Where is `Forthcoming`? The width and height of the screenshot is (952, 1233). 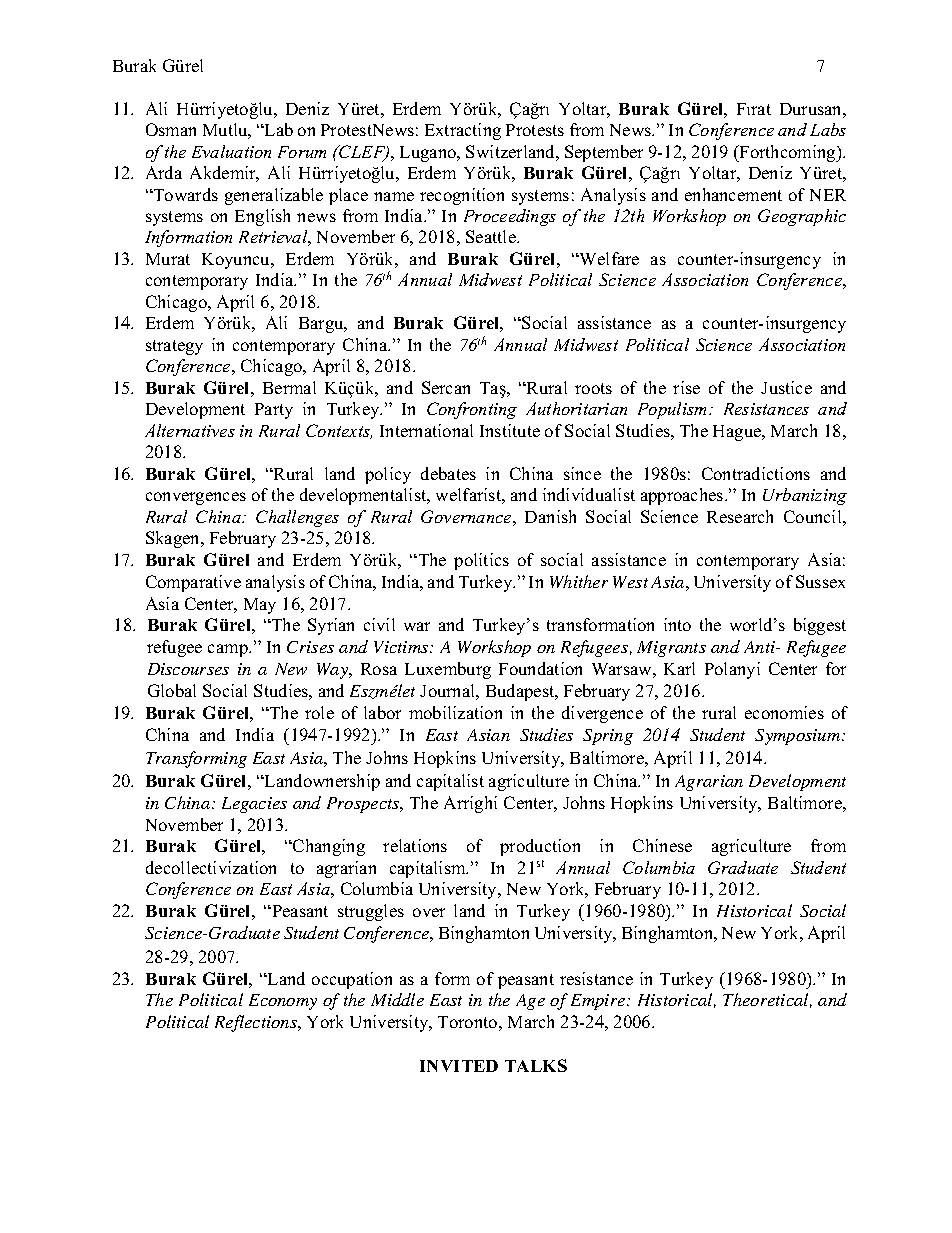
Forthcoming is located at coordinates (788, 153).
